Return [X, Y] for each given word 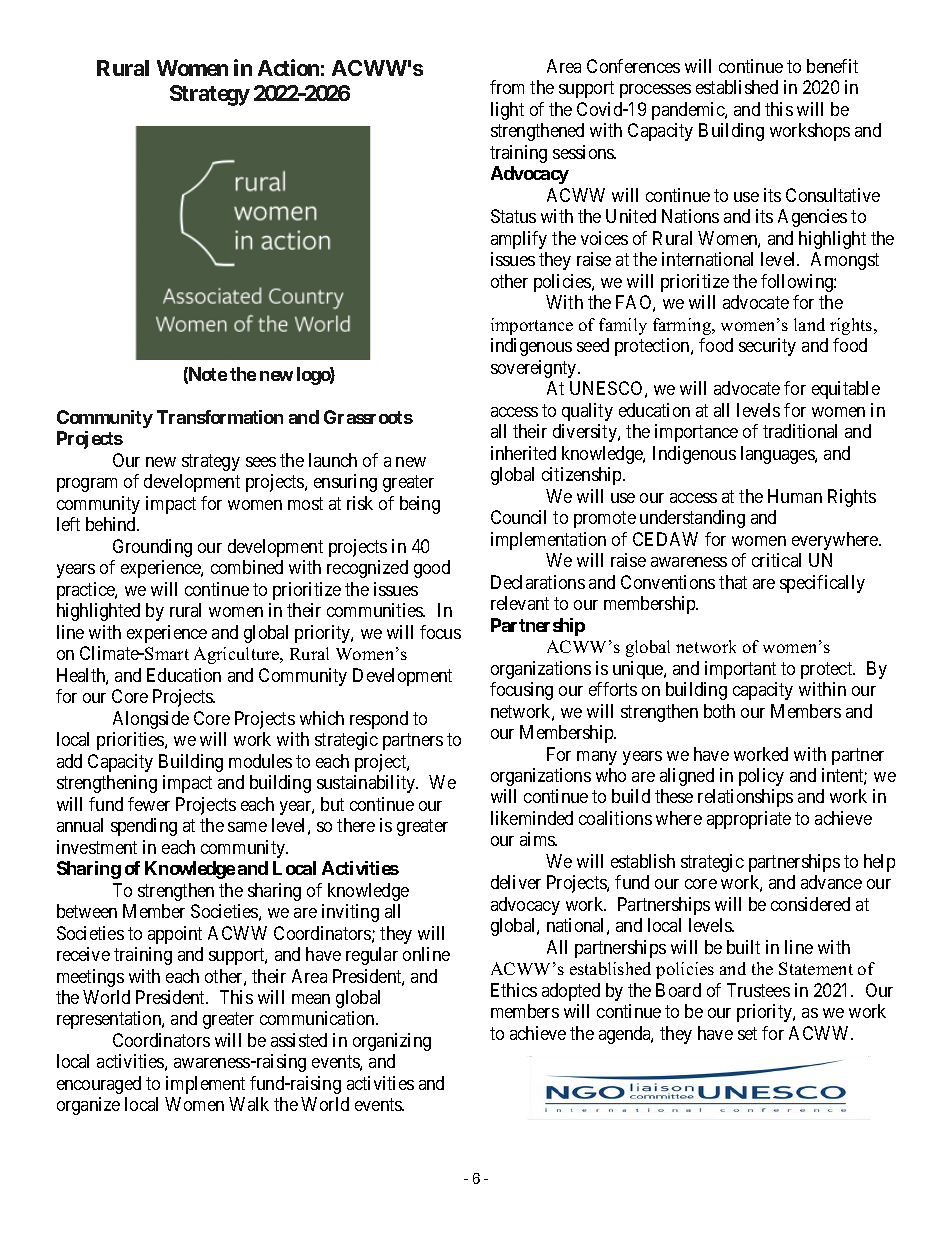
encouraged [99, 1085]
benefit [832, 66]
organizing [392, 1042]
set [747, 1033]
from [507, 87]
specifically [822, 584]
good [432, 569]
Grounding [152, 548]
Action [288, 67]
